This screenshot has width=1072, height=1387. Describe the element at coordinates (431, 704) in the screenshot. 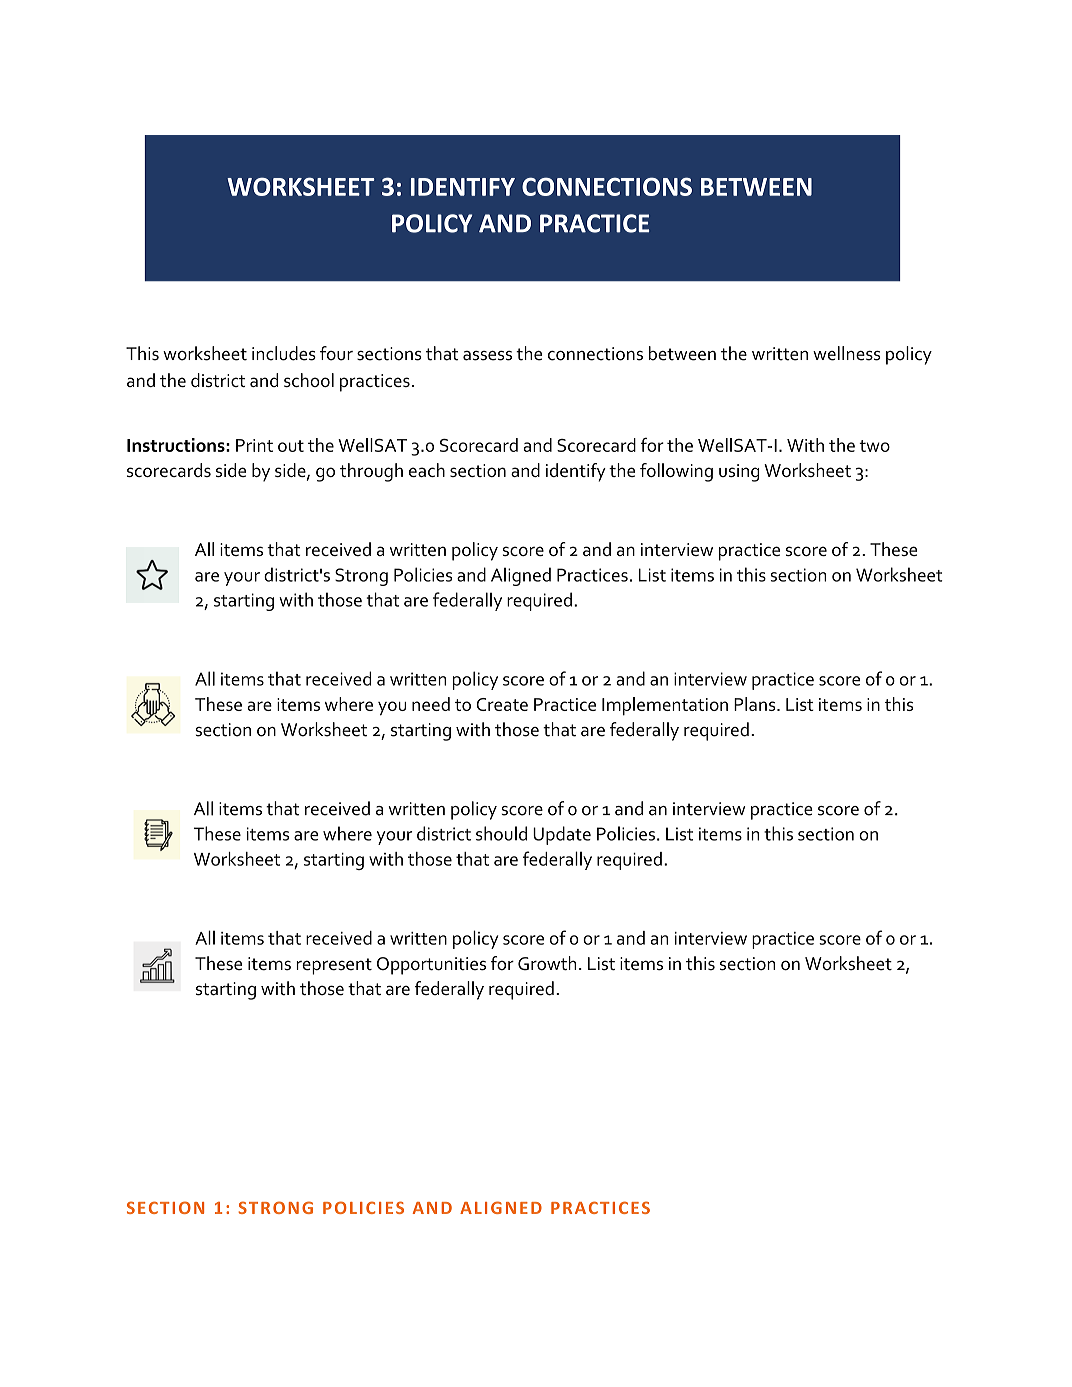

I see `need` at that location.
